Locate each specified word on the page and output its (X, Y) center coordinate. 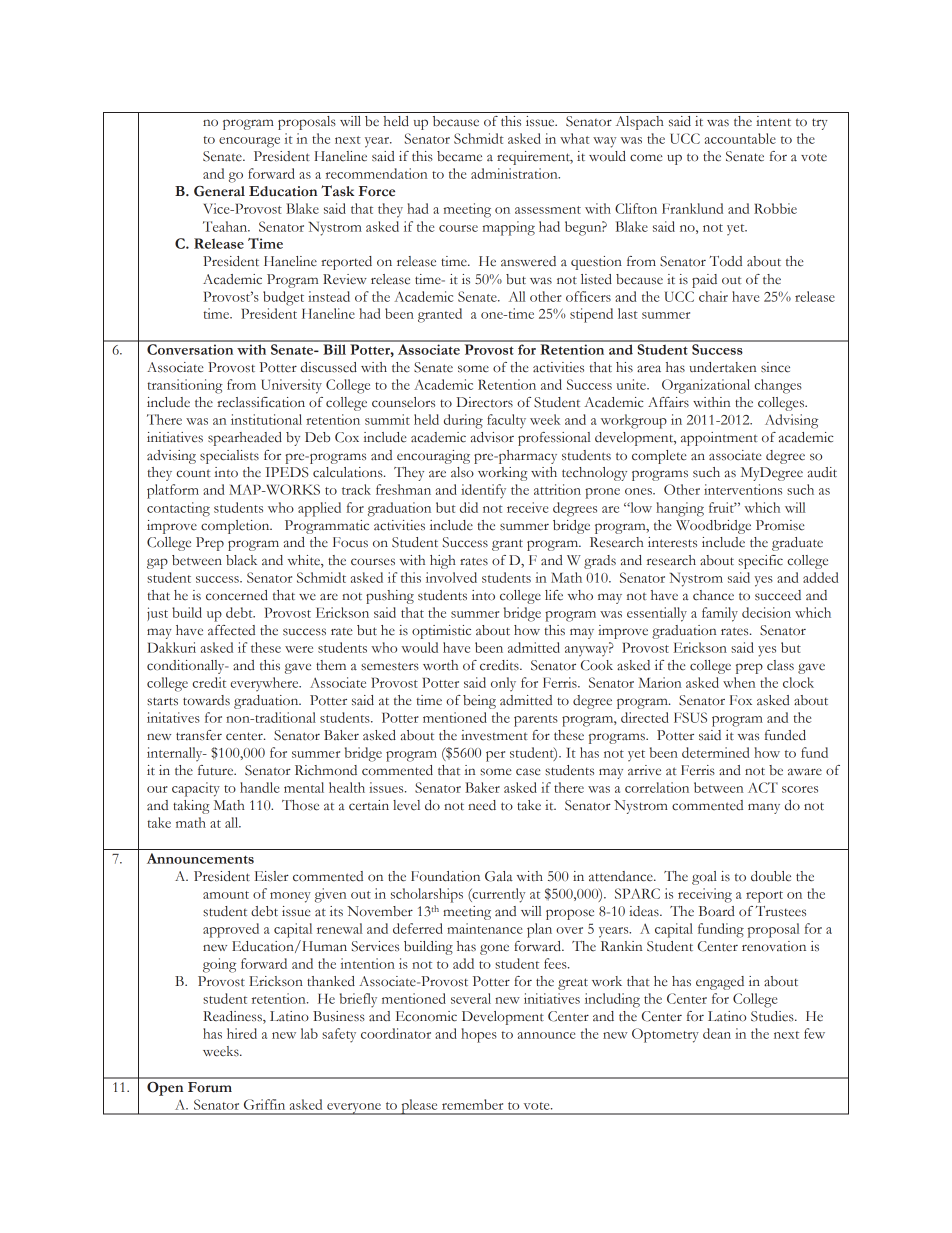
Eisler (271, 876)
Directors (485, 402)
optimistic (441, 632)
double (771, 876)
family (720, 614)
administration (515, 173)
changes (778, 386)
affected (231, 630)
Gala (499, 876)
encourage (249, 142)
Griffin (264, 1104)
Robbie (775, 208)
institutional (266, 419)
